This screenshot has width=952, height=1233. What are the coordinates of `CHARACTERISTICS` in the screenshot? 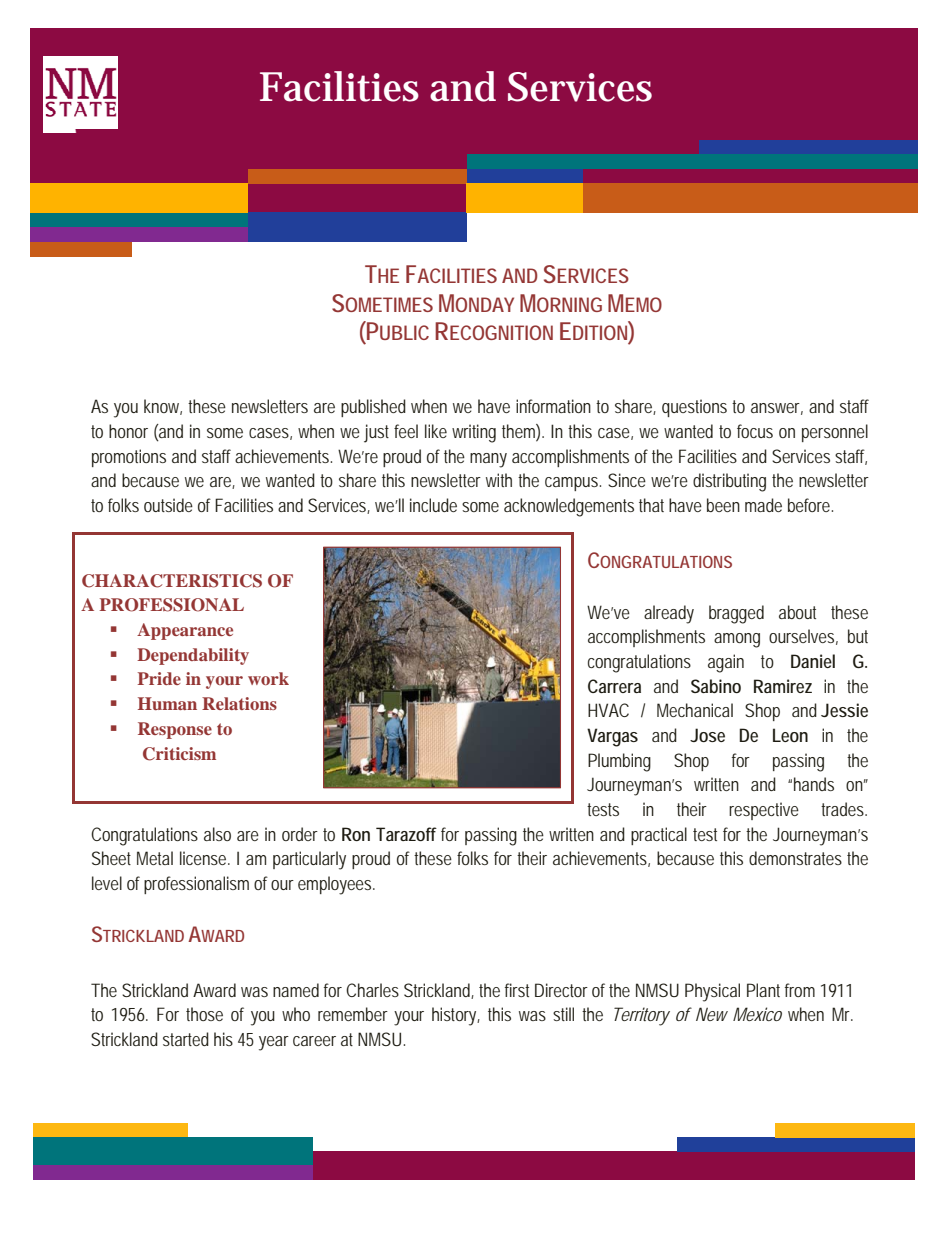 It's located at (172, 581).
